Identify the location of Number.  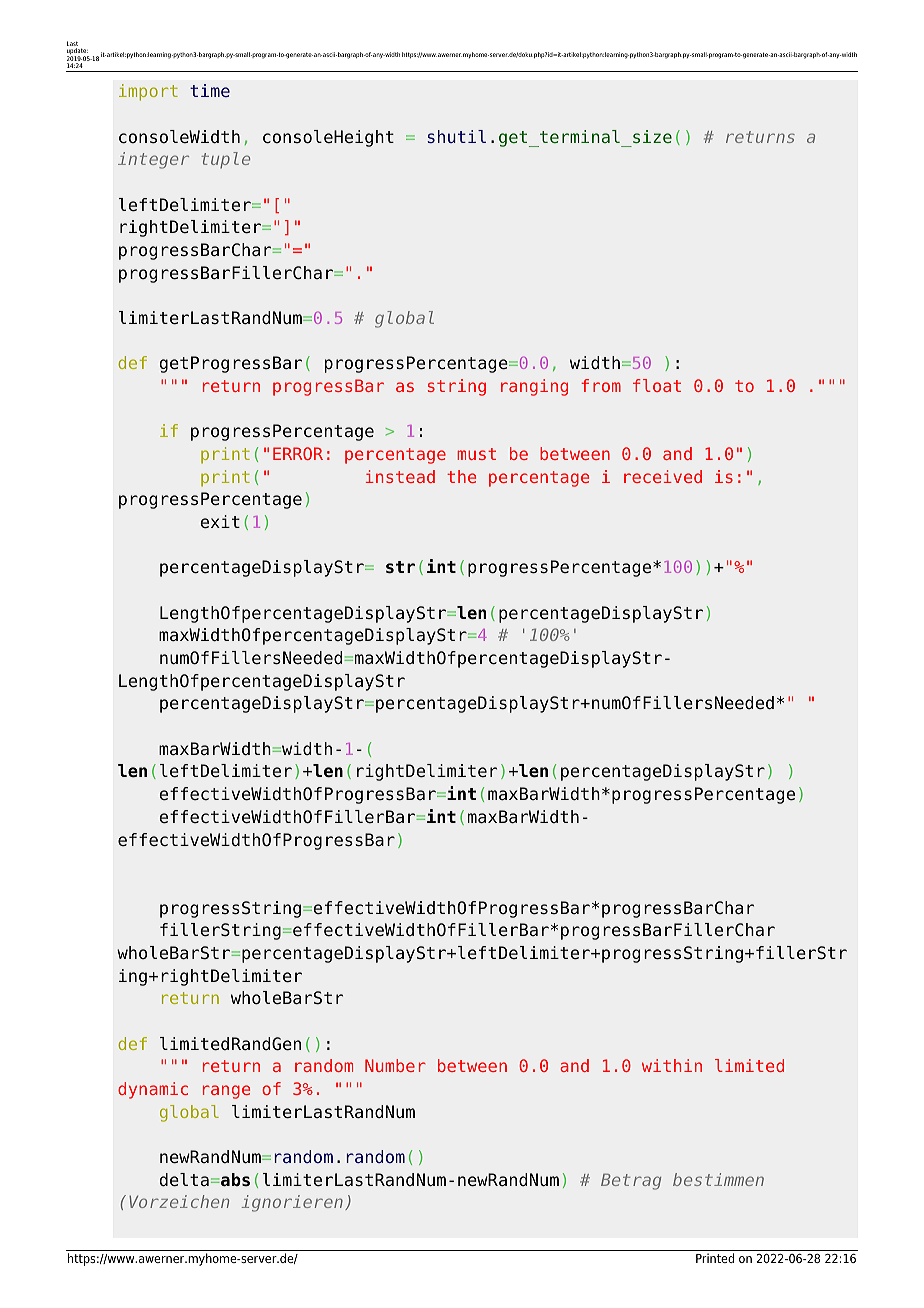
(395, 1065).
